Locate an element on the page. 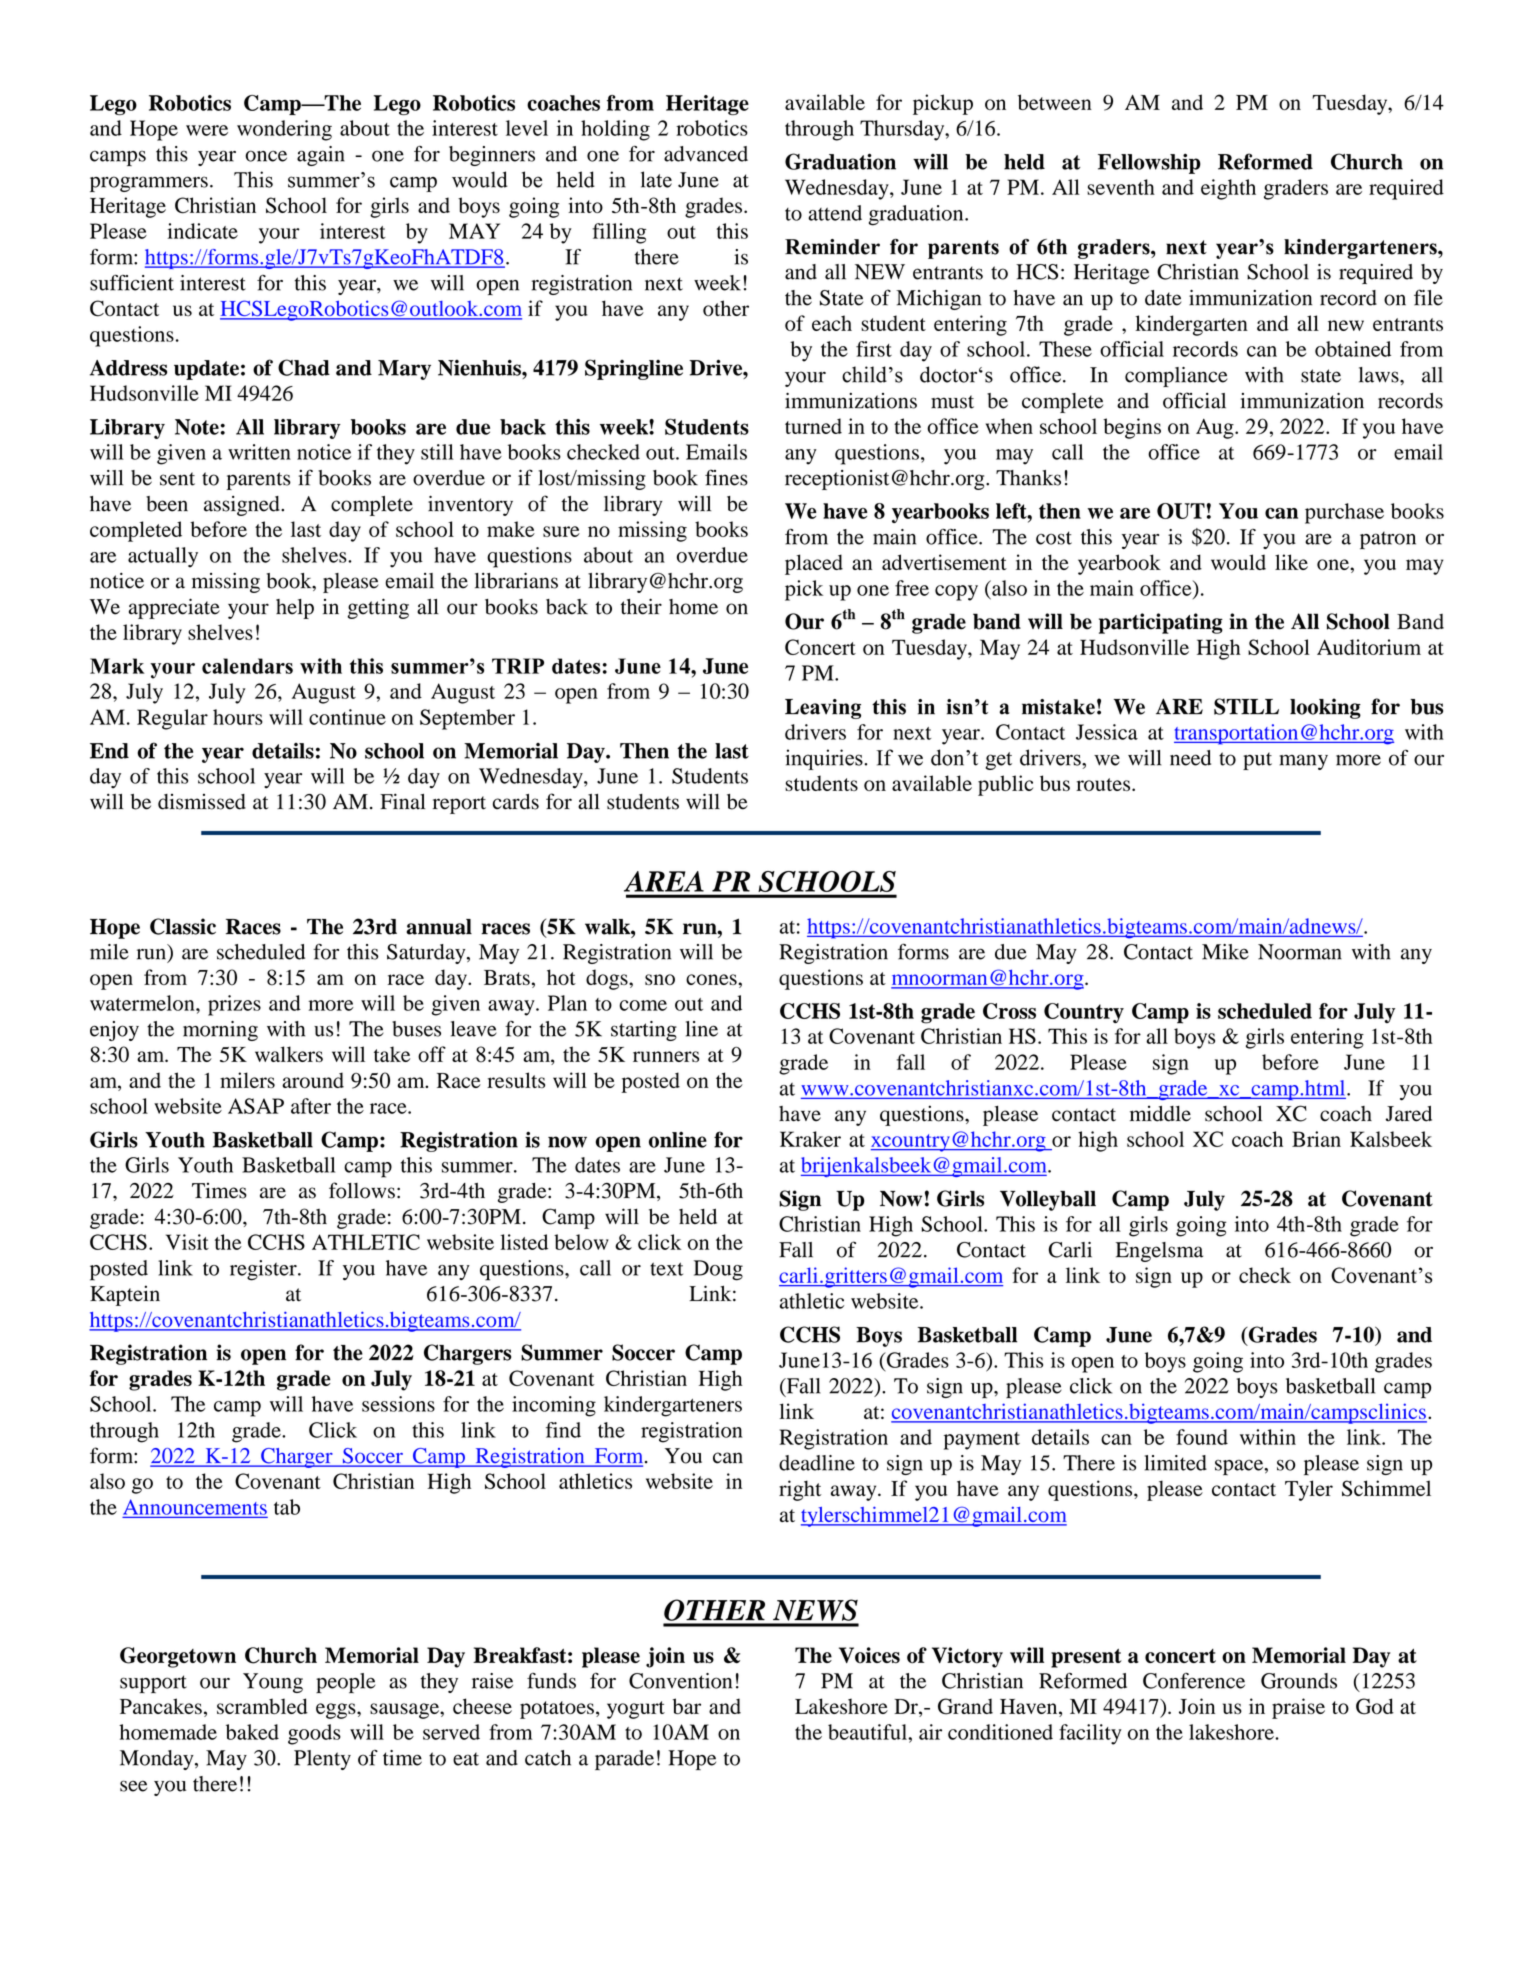 The image size is (1522, 1970). eighth is located at coordinates (1228, 189).
